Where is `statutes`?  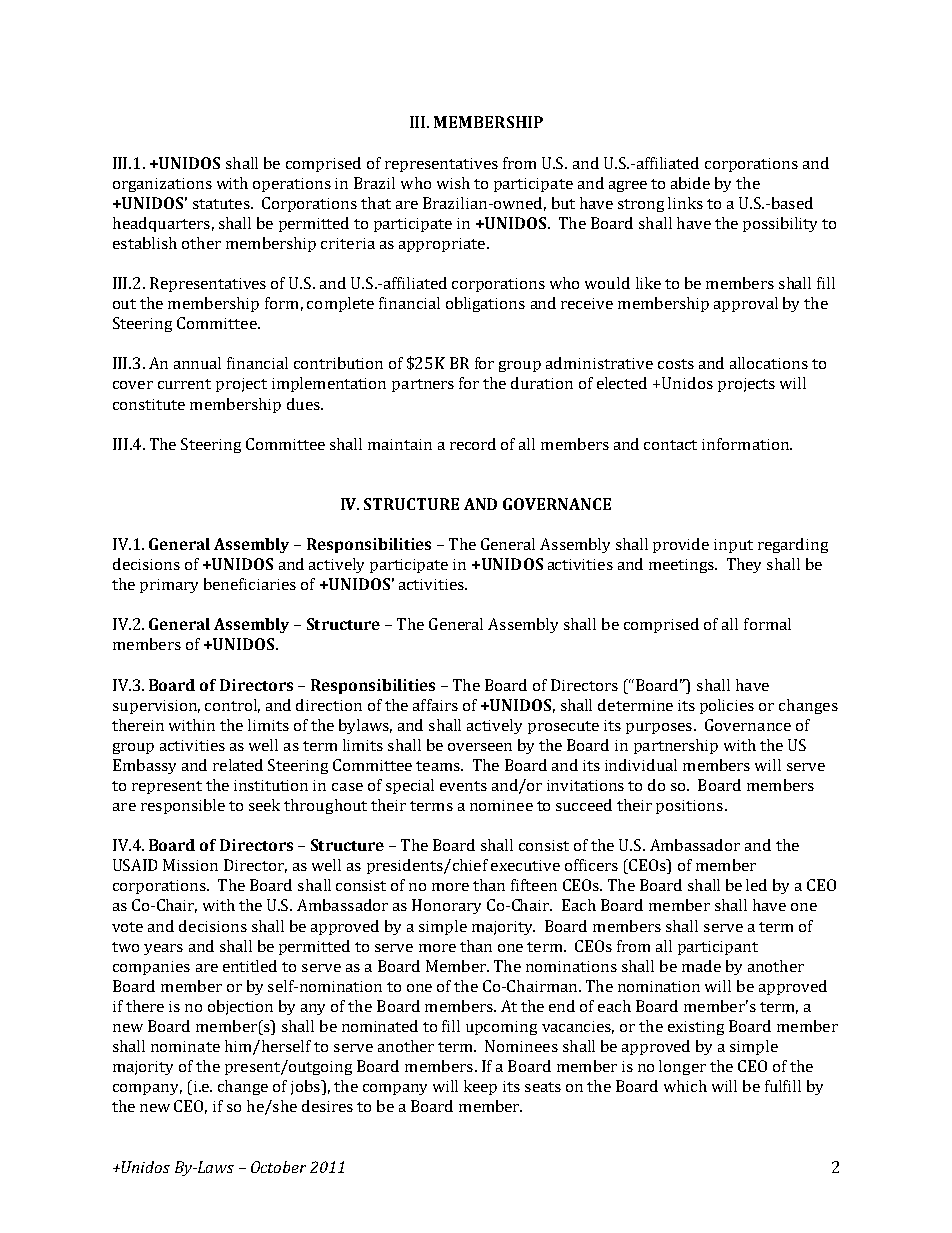
statutes is located at coordinates (222, 204).
